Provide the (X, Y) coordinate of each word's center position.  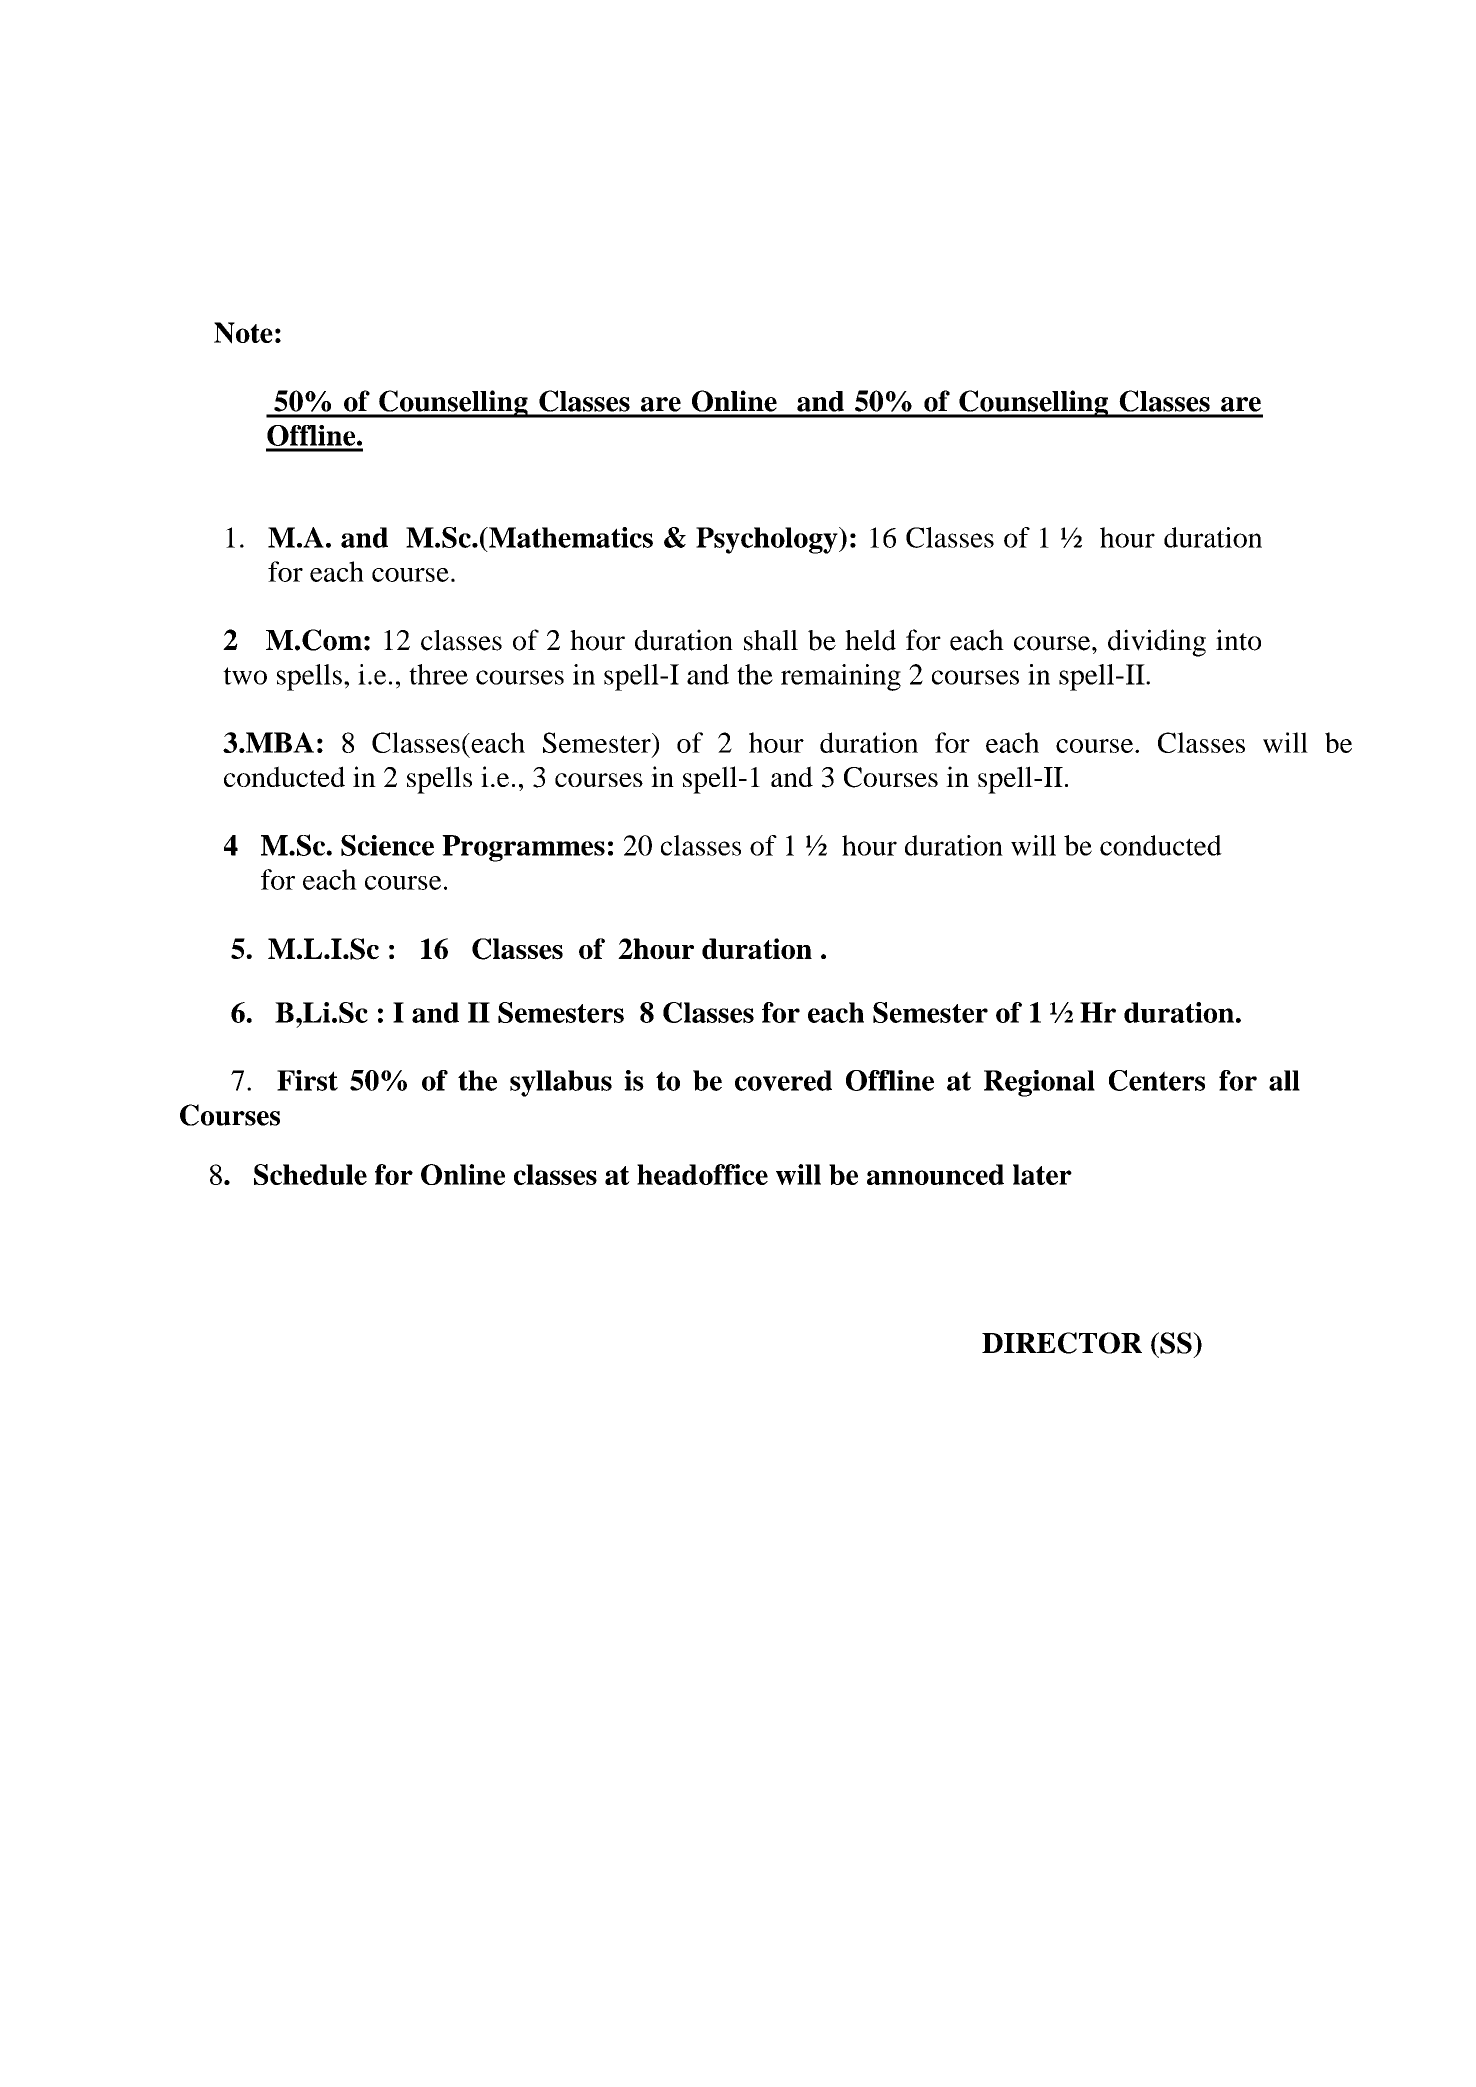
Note (243, 333)
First (307, 1080)
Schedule (310, 1174)
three (438, 674)
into (1238, 640)
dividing (1157, 643)
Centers (1157, 1080)
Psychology (768, 540)
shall (771, 640)
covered (783, 1080)
